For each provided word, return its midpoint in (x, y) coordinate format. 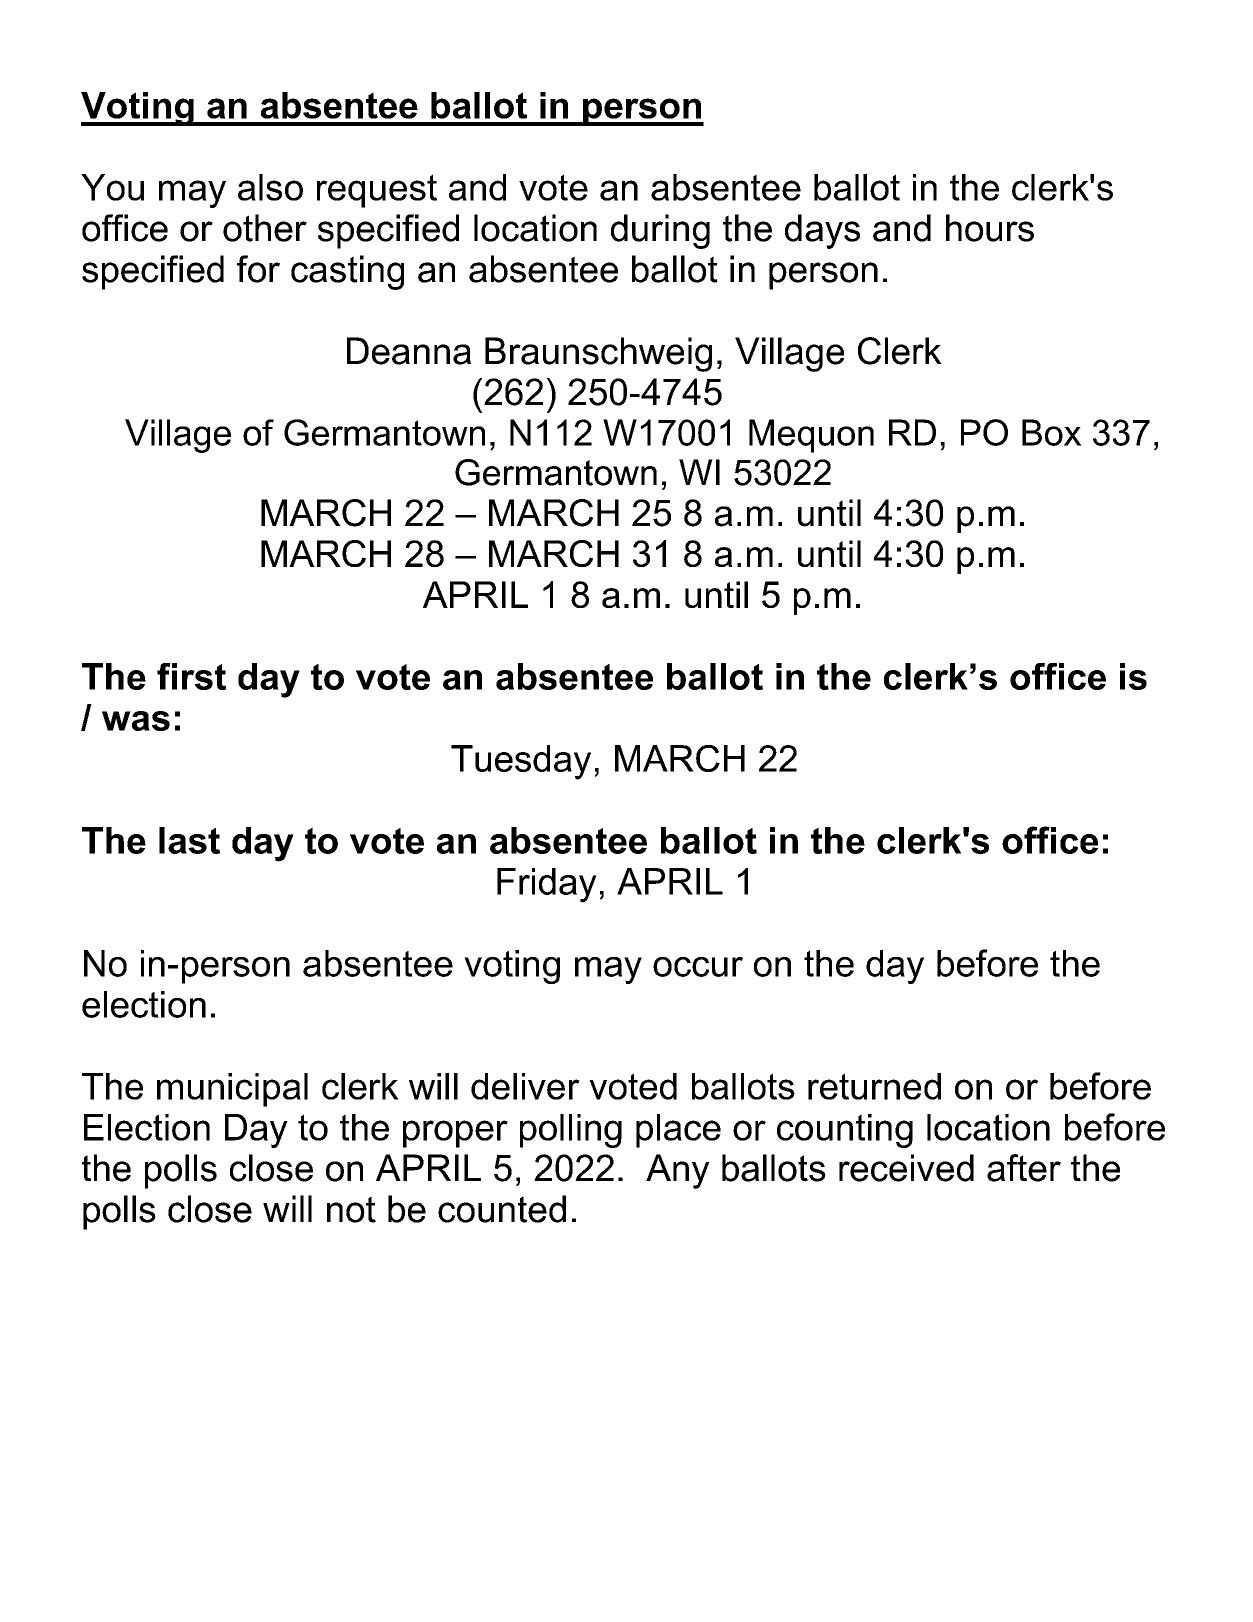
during (660, 231)
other (265, 228)
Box (1051, 432)
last (189, 840)
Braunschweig (598, 354)
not (351, 1209)
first (191, 676)
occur (698, 967)
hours (990, 228)
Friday (547, 885)
